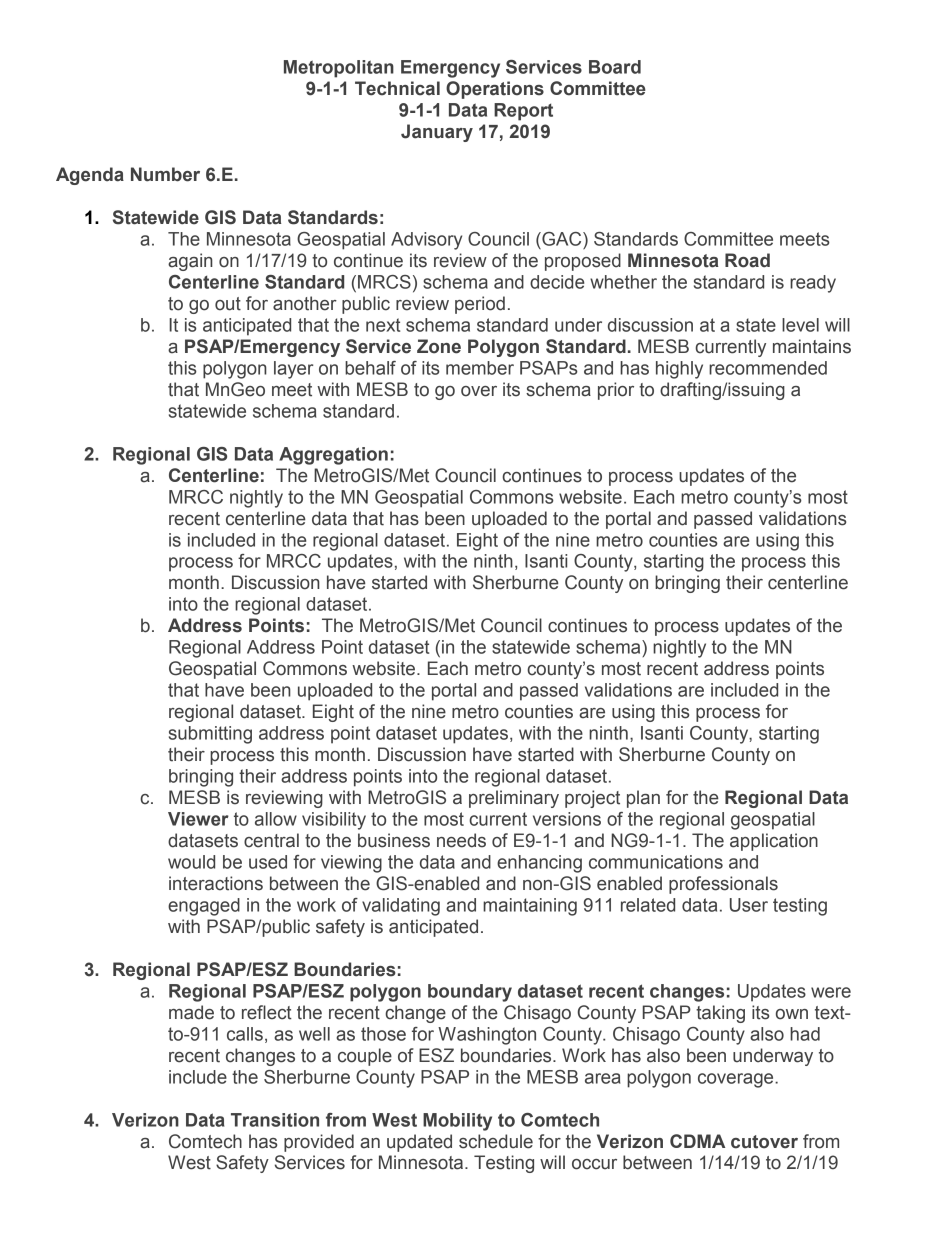  I want to click on Number, so click(165, 174).
